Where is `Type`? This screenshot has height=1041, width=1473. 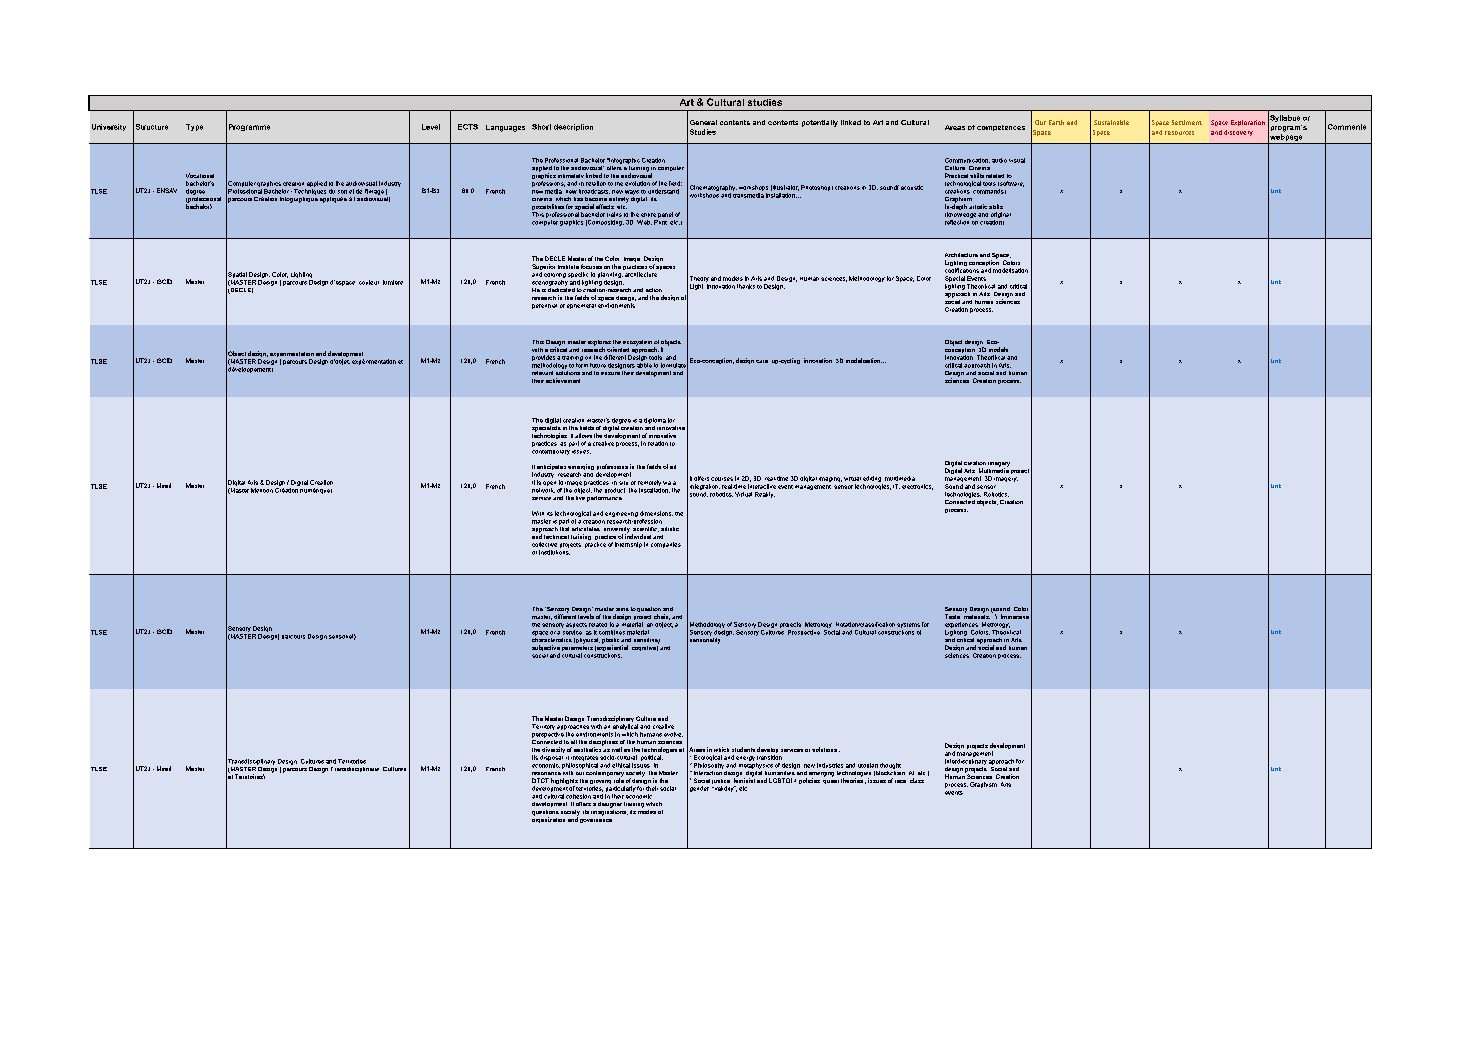 Type is located at coordinates (194, 127).
